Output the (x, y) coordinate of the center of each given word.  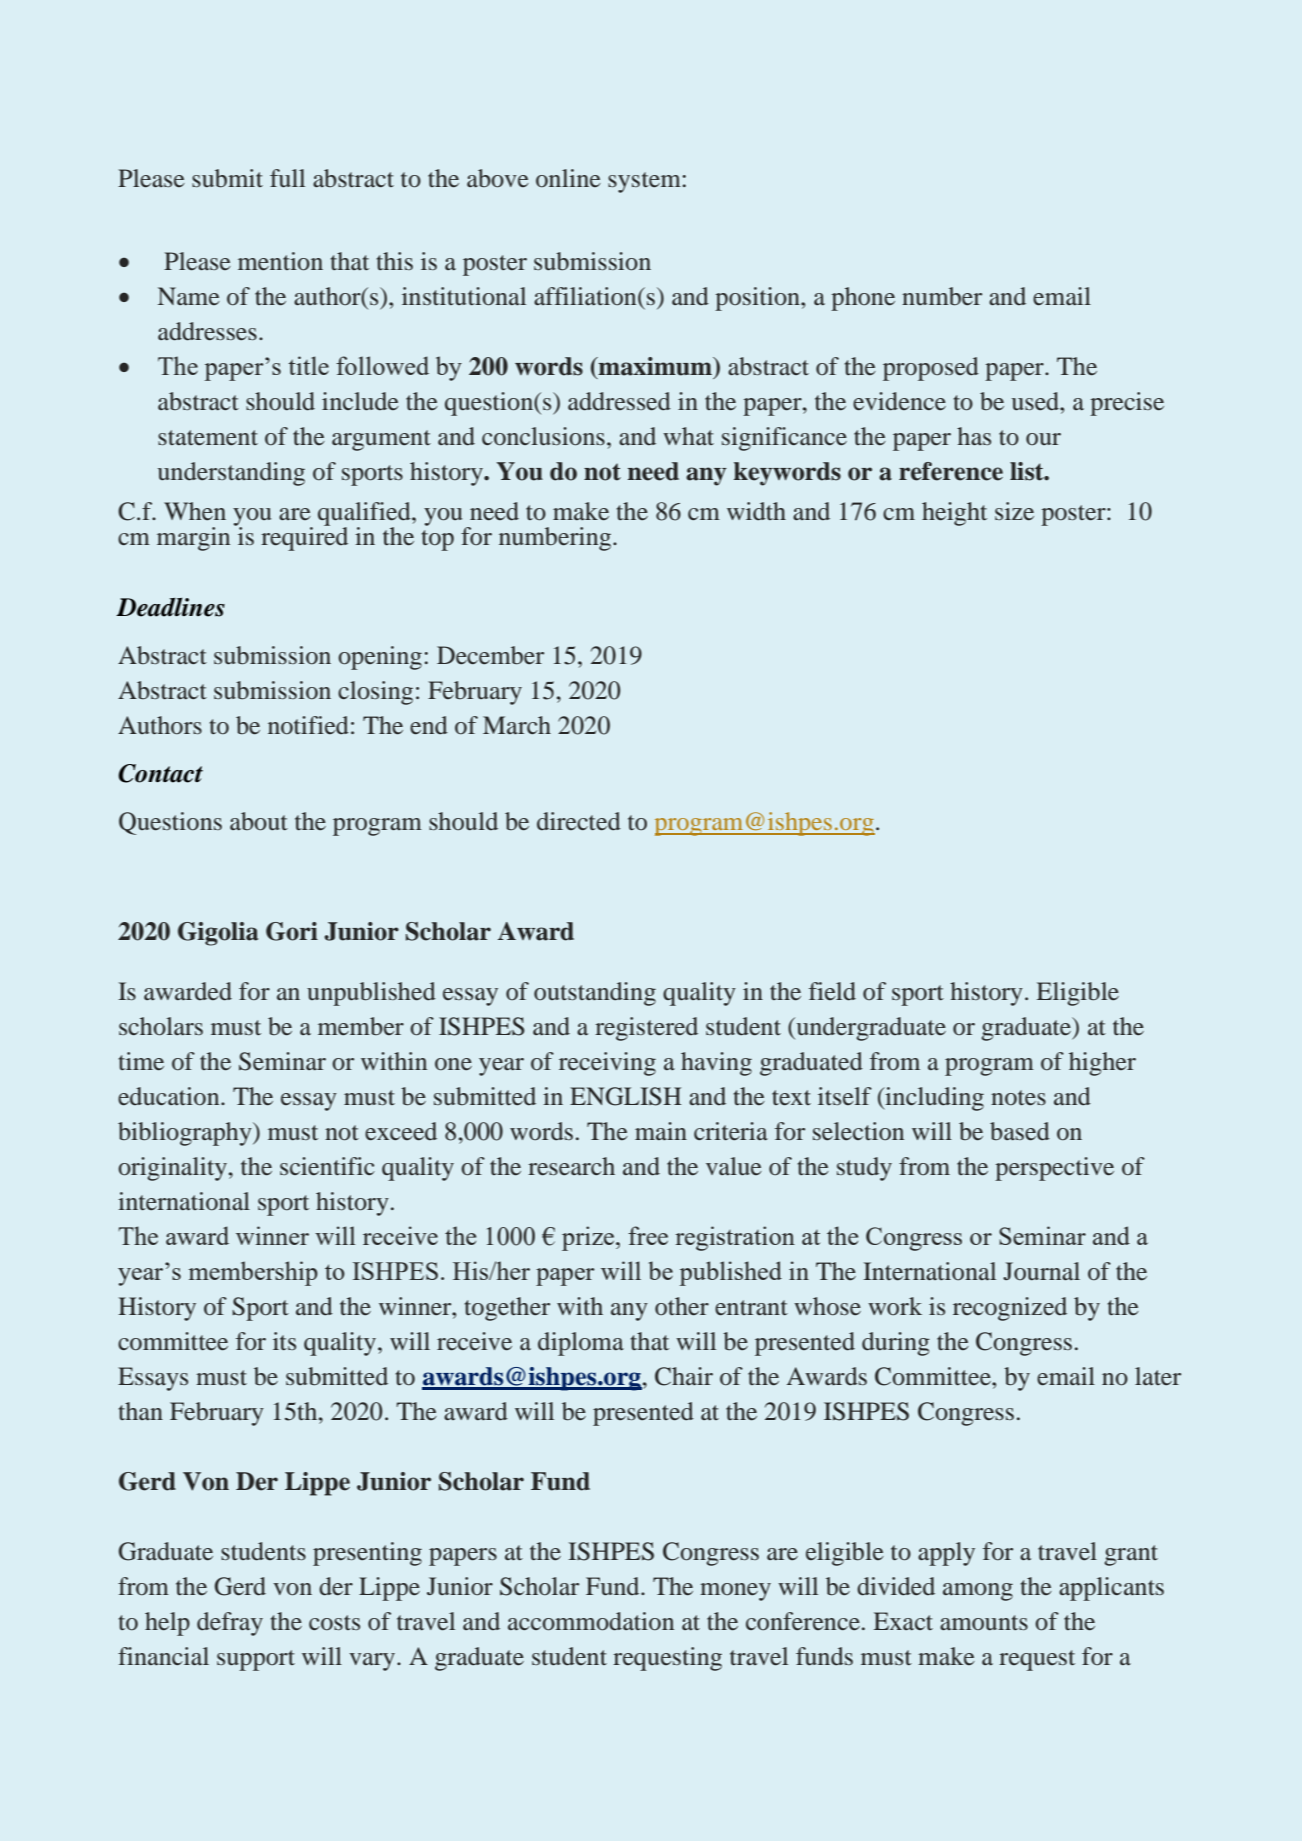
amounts (984, 1623)
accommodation (591, 1621)
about (259, 821)
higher (1102, 1064)
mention (280, 261)
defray (230, 1624)
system (645, 182)
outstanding (595, 994)
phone (863, 299)
